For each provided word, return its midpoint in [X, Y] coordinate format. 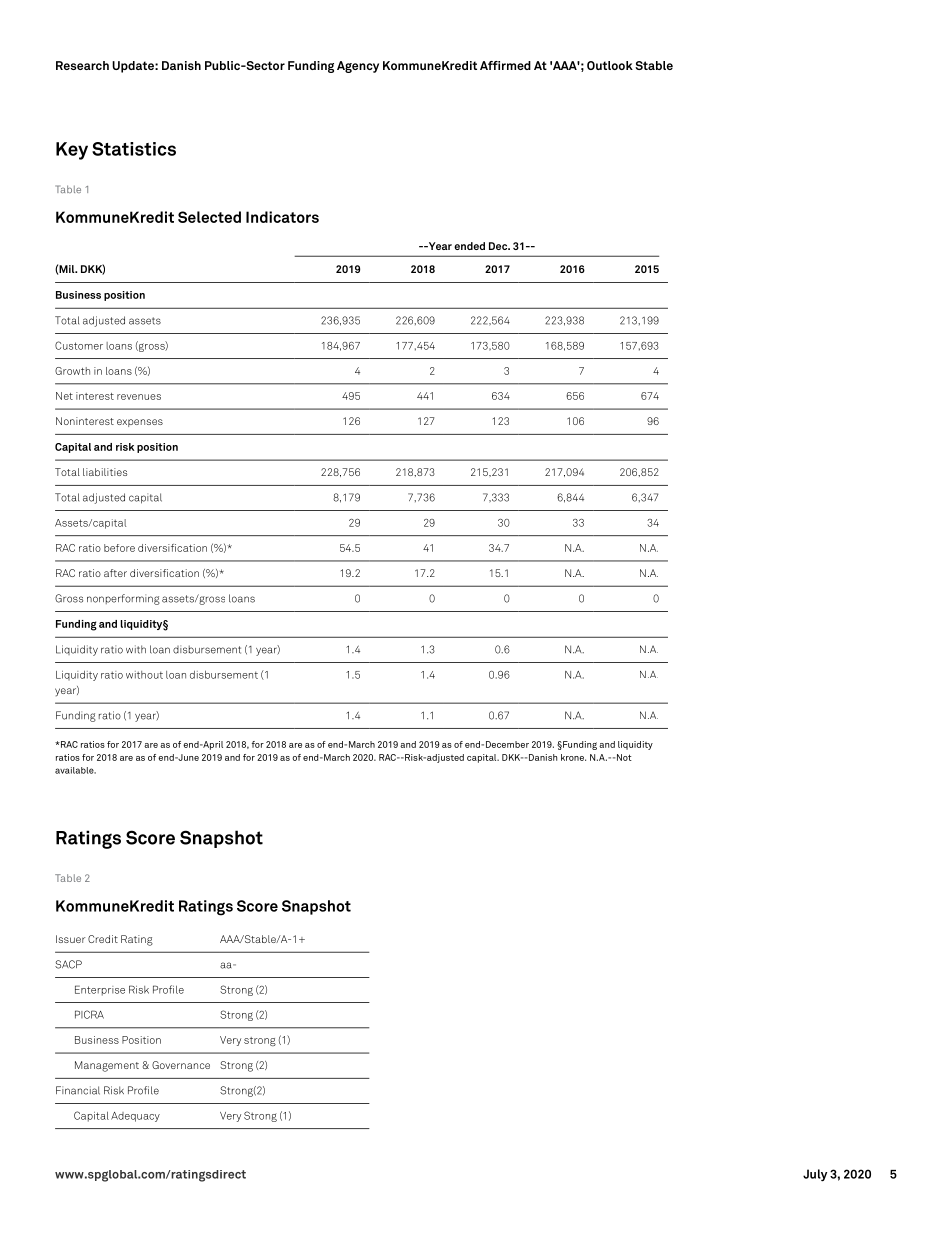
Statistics [134, 149]
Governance [181, 1065]
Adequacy [135, 1117]
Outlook [610, 65]
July [815, 1175]
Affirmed [505, 65]
